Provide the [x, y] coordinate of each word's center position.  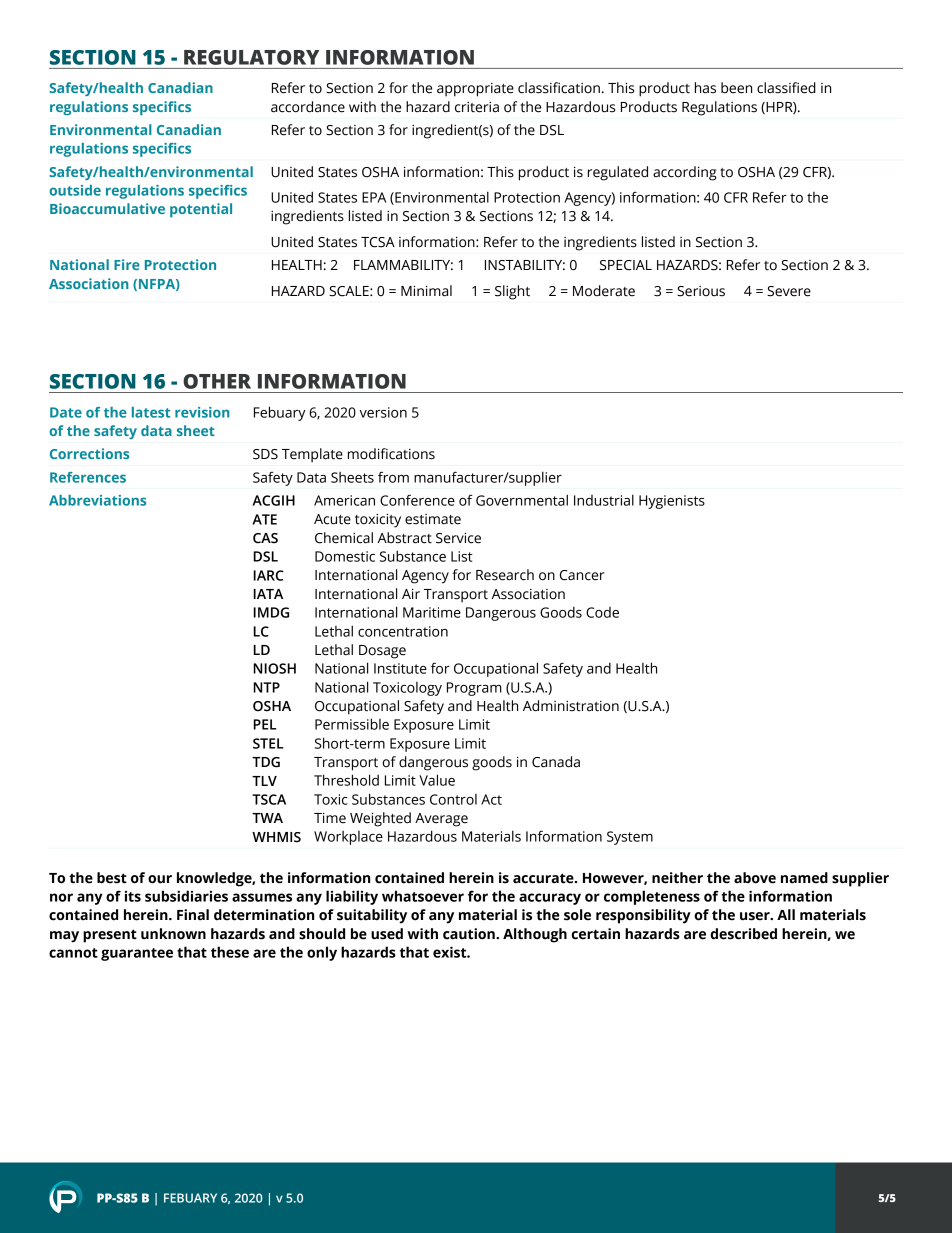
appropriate [475, 90]
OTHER [217, 381]
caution [470, 934]
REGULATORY [251, 57]
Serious [701, 291]
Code [602, 612]
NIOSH [274, 668]
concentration [403, 631]
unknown [173, 934]
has [705, 88]
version [383, 412]
